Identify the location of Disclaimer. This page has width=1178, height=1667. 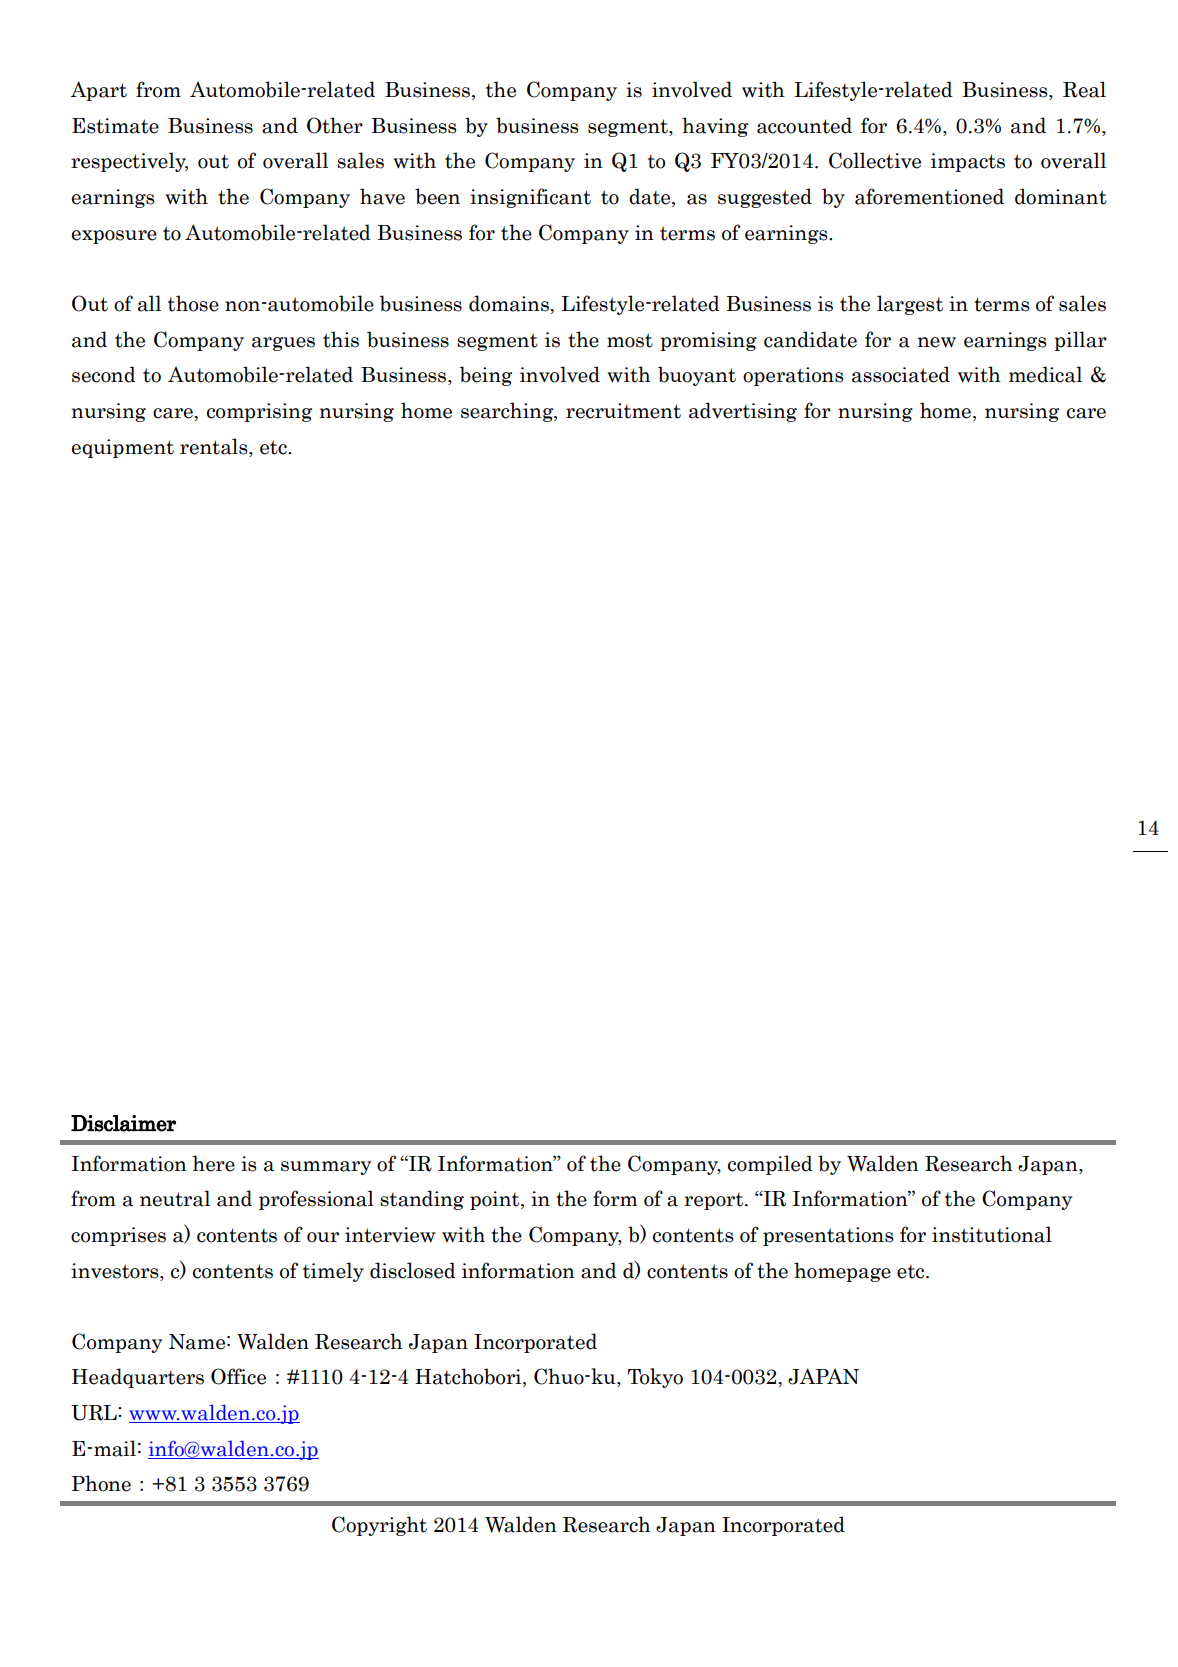
(123, 1123).
